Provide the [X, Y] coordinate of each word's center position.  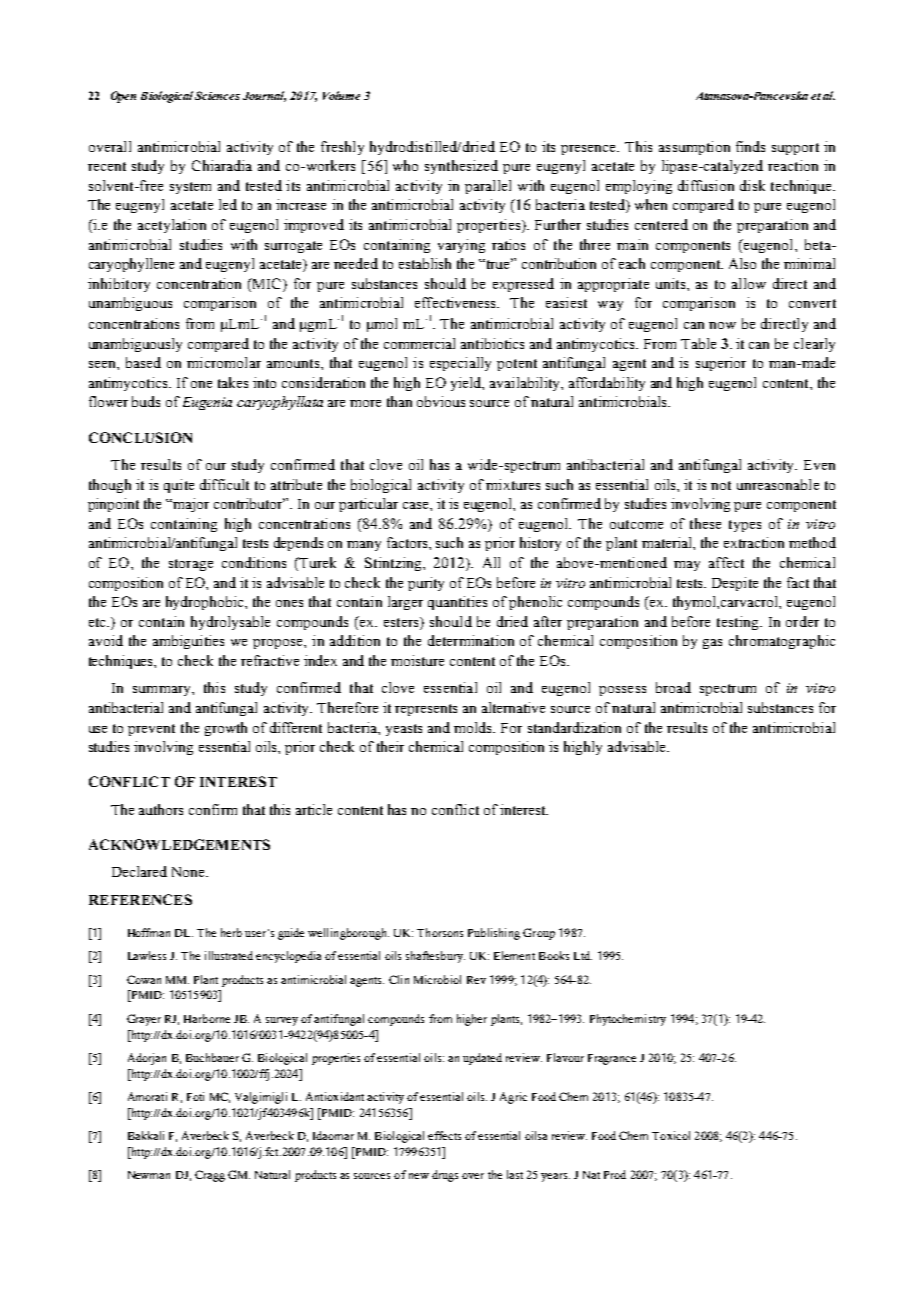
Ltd [583, 955]
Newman [149, 1175]
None [189, 872]
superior [721, 364]
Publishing [494, 934]
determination [471, 640]
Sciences [217, 95]
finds [750, 146]
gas [712, 644]
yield [467, 384]
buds [146, 401]
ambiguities [188, 642]
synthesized [461, 167]
